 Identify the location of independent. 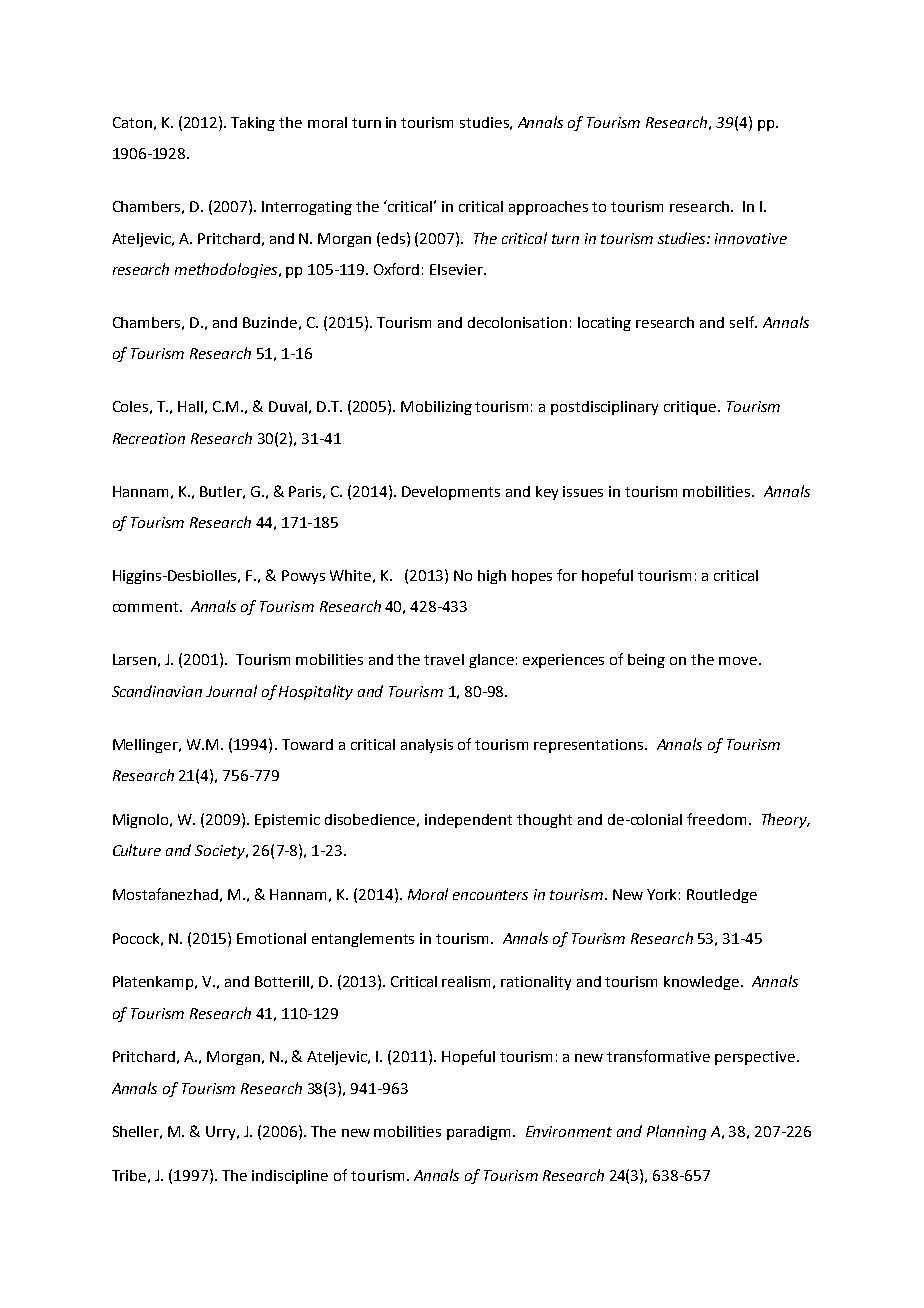
(468, 821).
